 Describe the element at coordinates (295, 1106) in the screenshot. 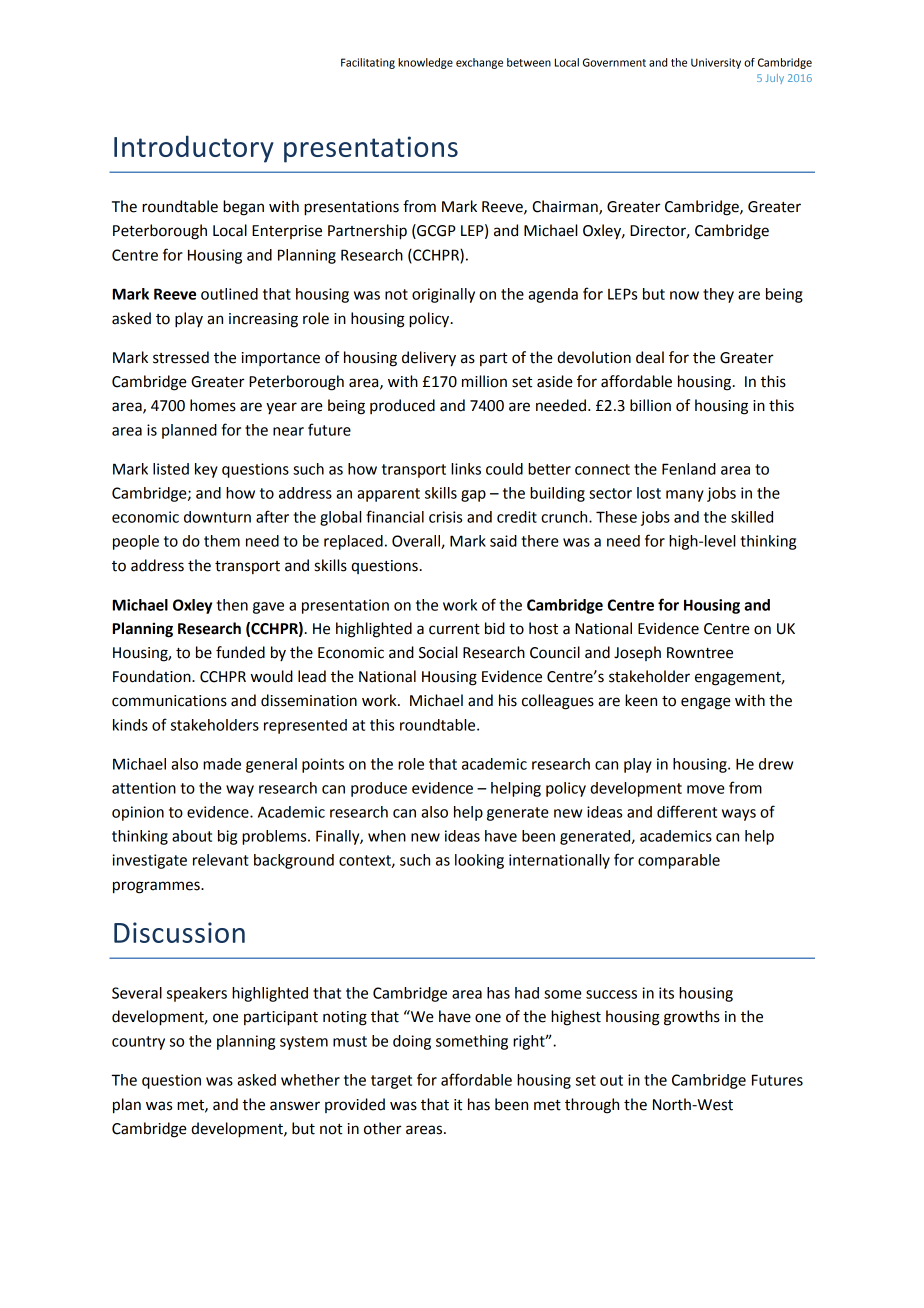

I see `answer` at that location.
